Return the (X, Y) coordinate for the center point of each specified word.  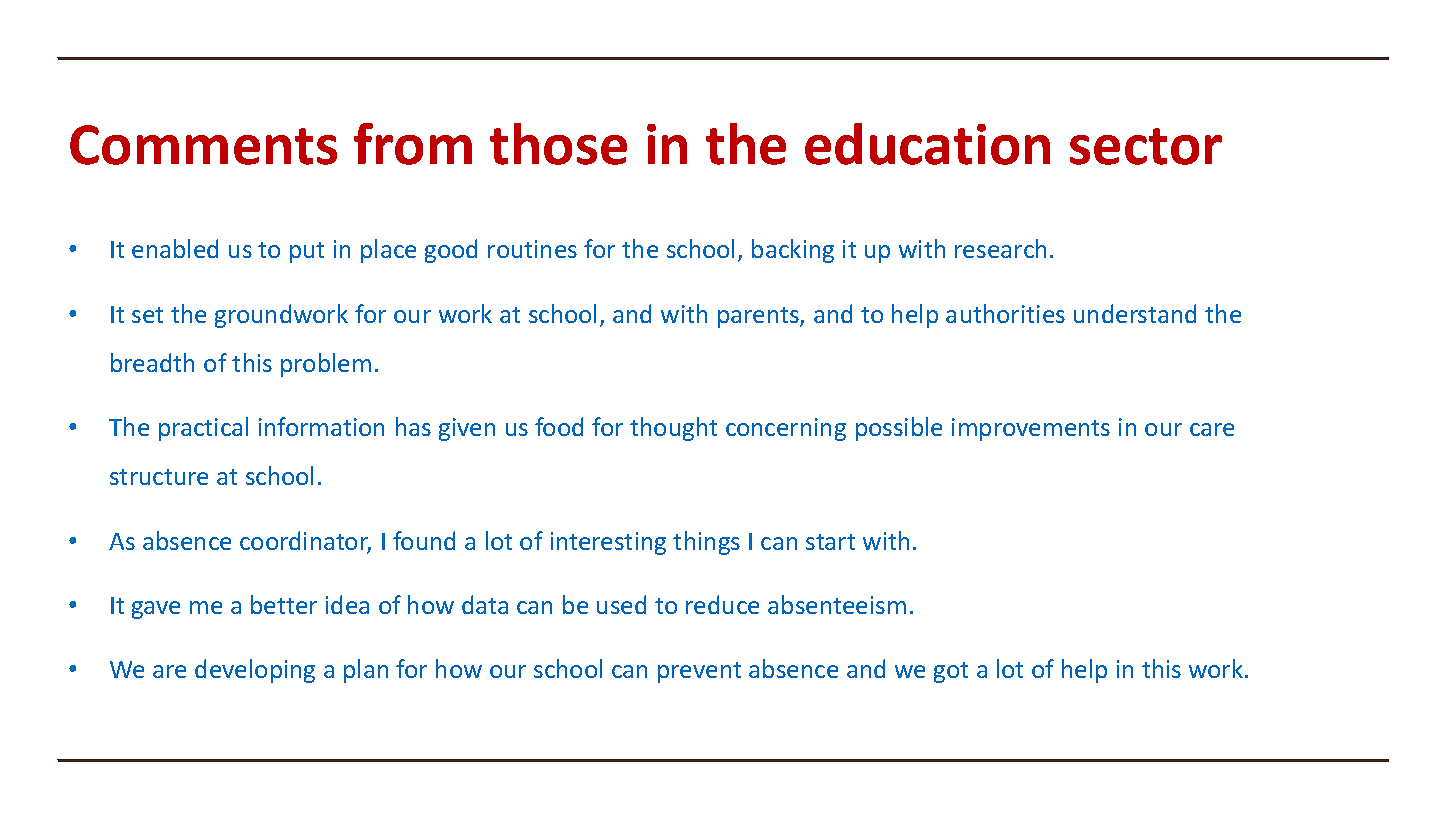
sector (1146, 146)
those (558, 144)
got (951, 672)
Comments (203, 145)
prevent (699, 672)
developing (255, 671)
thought (673, 429)
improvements (1031, 429)
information (321, 426)
